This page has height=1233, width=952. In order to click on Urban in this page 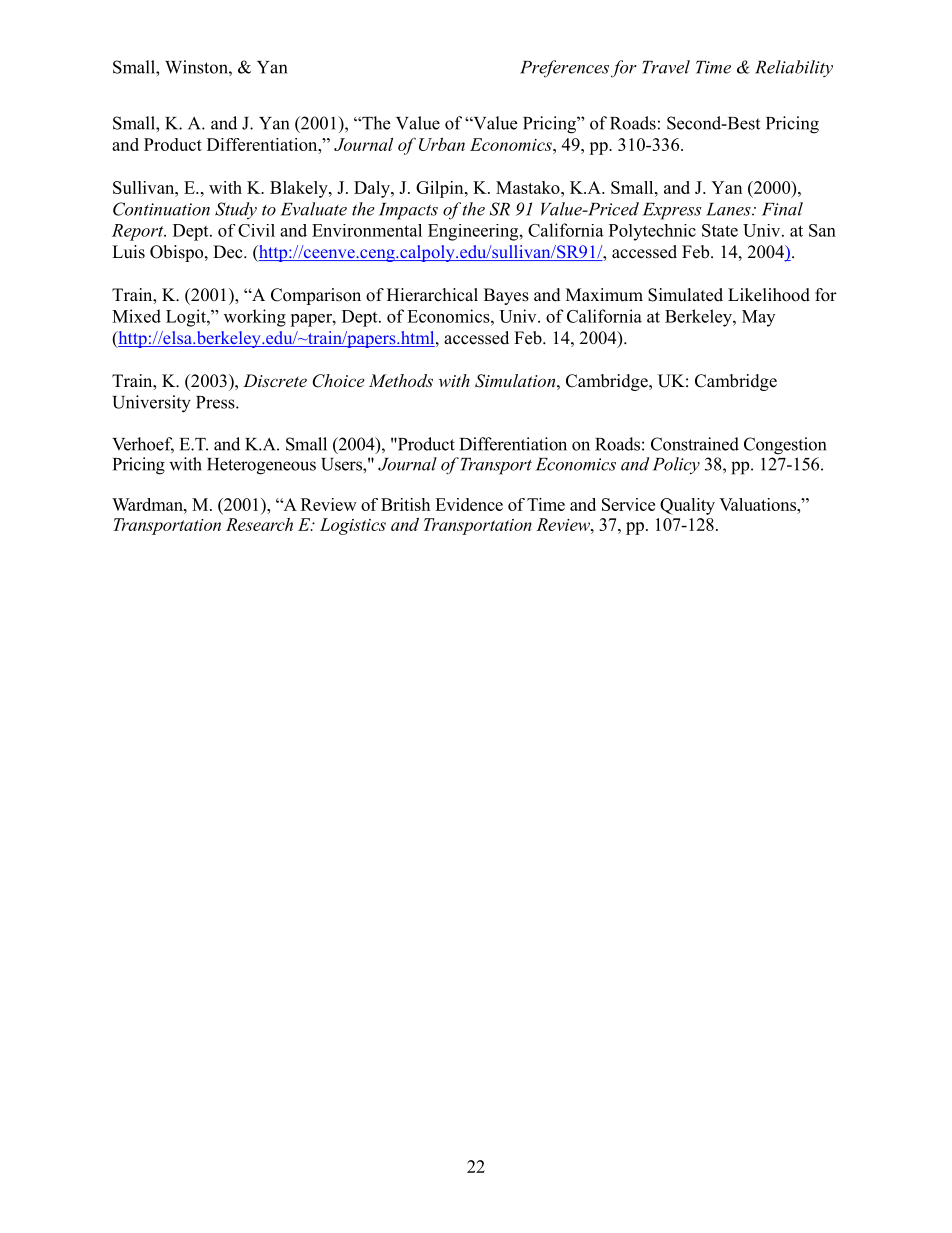, I will do `click(442, 144)`.
